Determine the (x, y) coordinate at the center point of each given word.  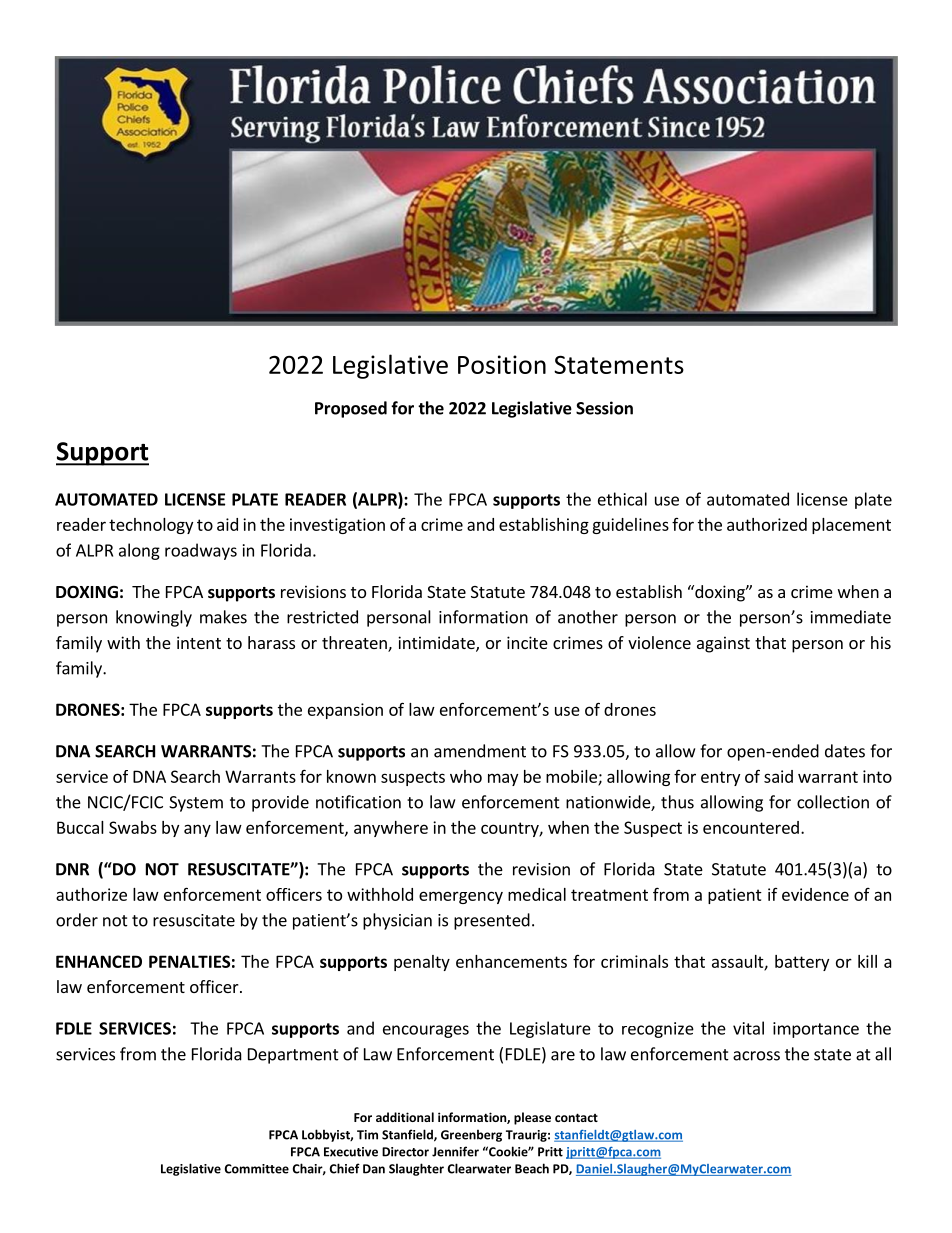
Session (604, 408)
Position (502, 364)
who (466, 776)
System (196, 804)
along (139, 551)
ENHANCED (99, 961)
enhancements (511, 961)
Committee (257, 1169)
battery (802, 963)
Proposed (351, 409)
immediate (851, 617)
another (588, 617)
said (778, 776)
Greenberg (471, 1135)
